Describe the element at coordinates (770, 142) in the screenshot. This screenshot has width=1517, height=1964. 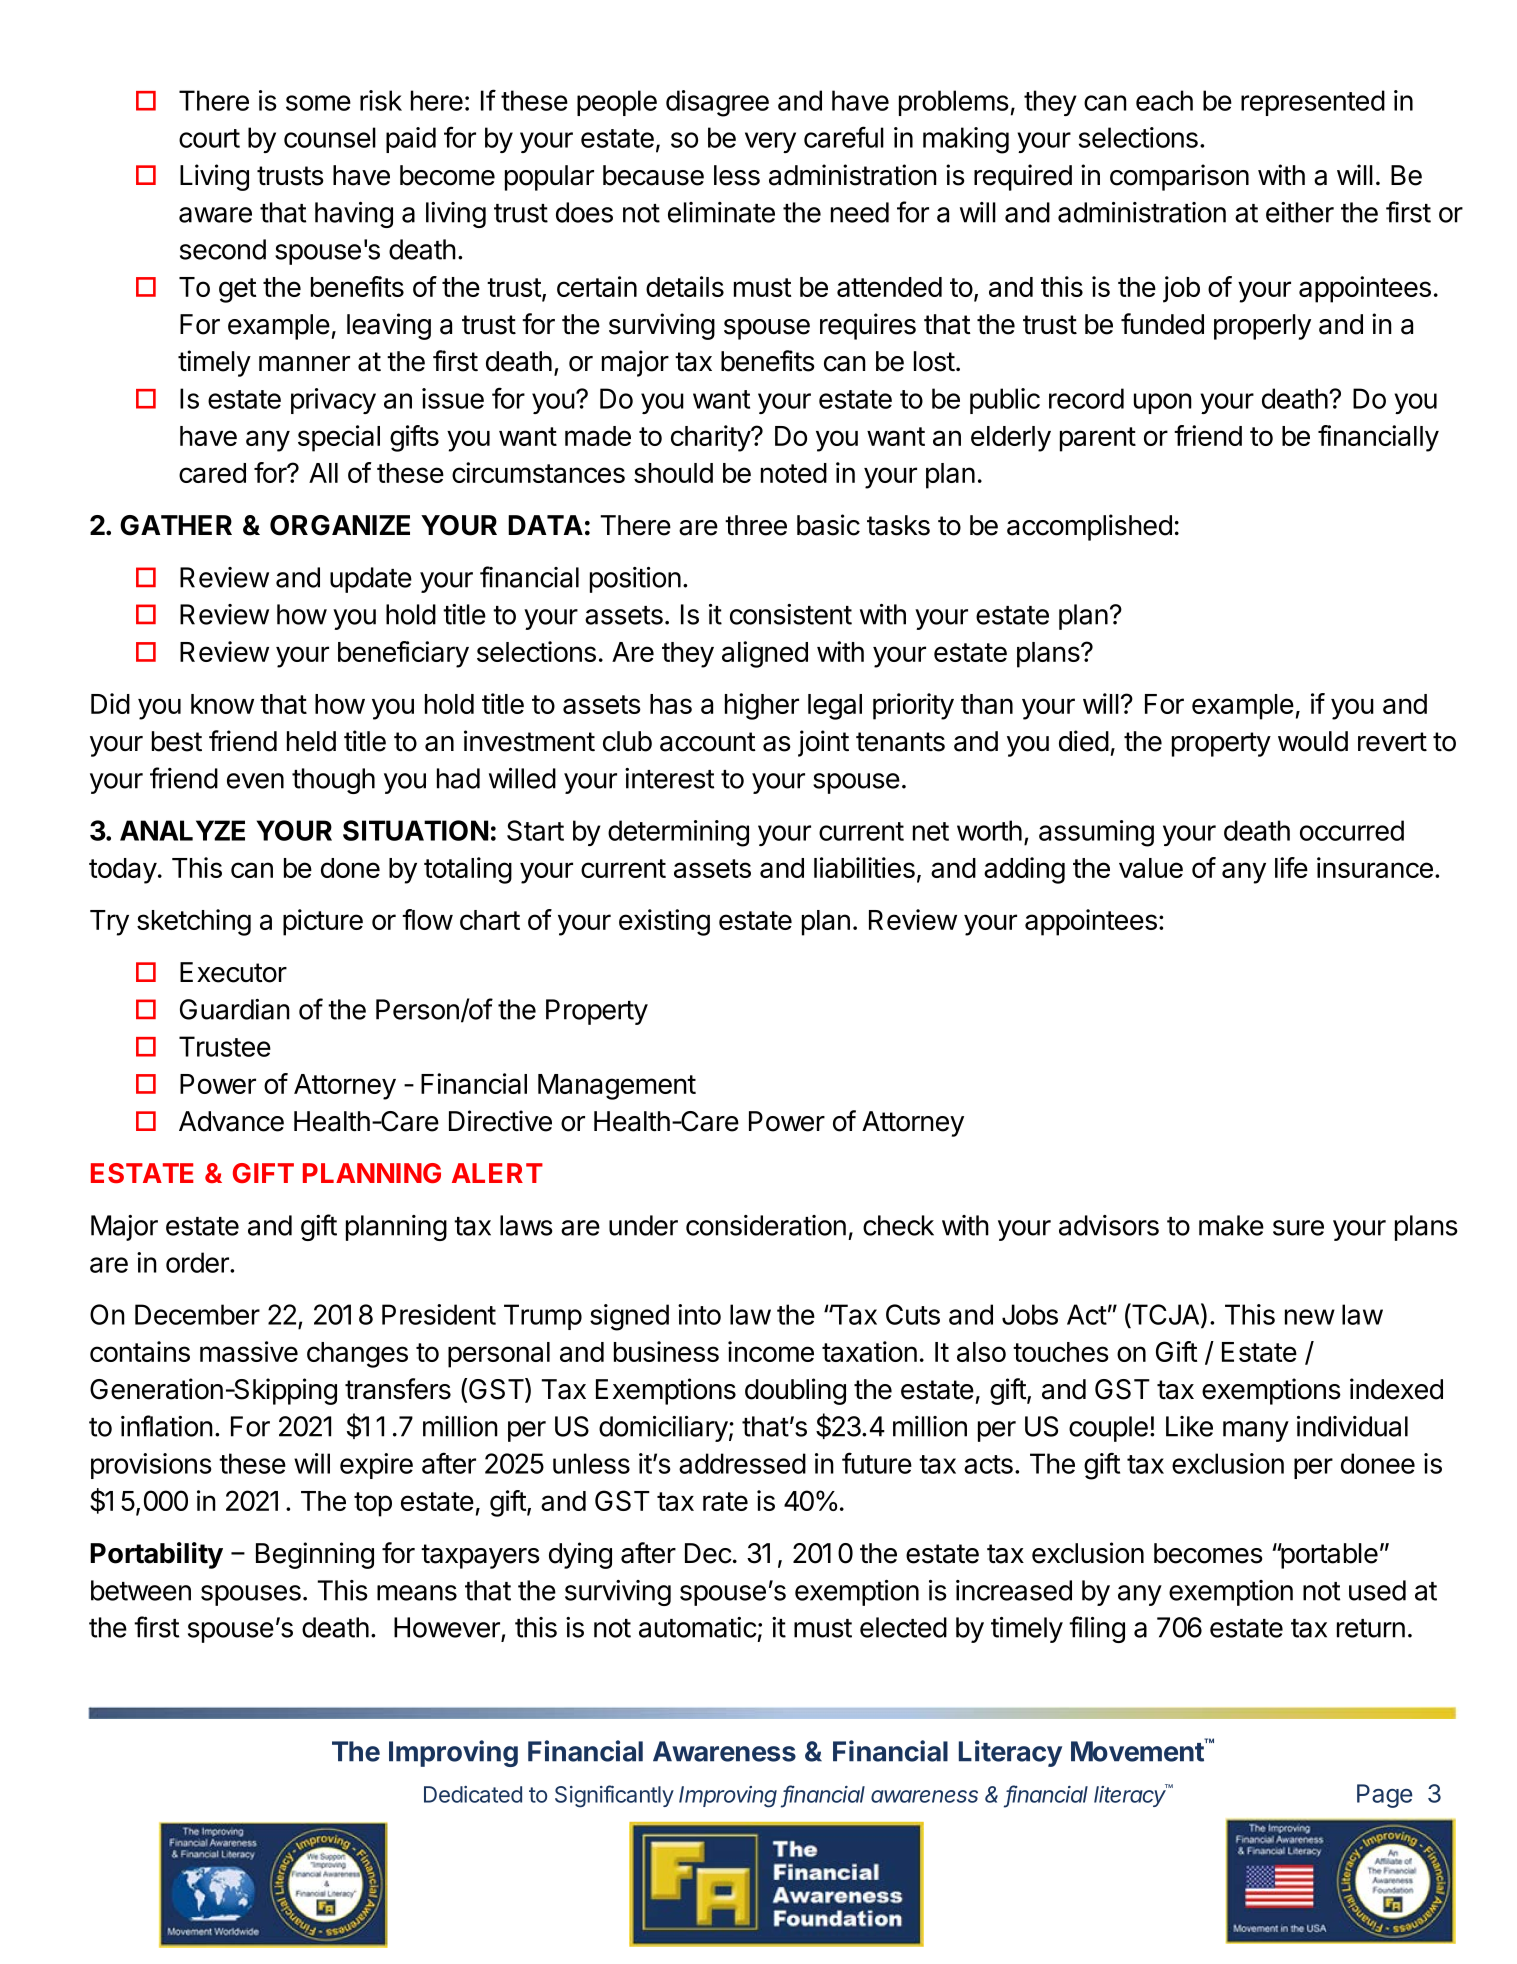
I see `very` at that location.
